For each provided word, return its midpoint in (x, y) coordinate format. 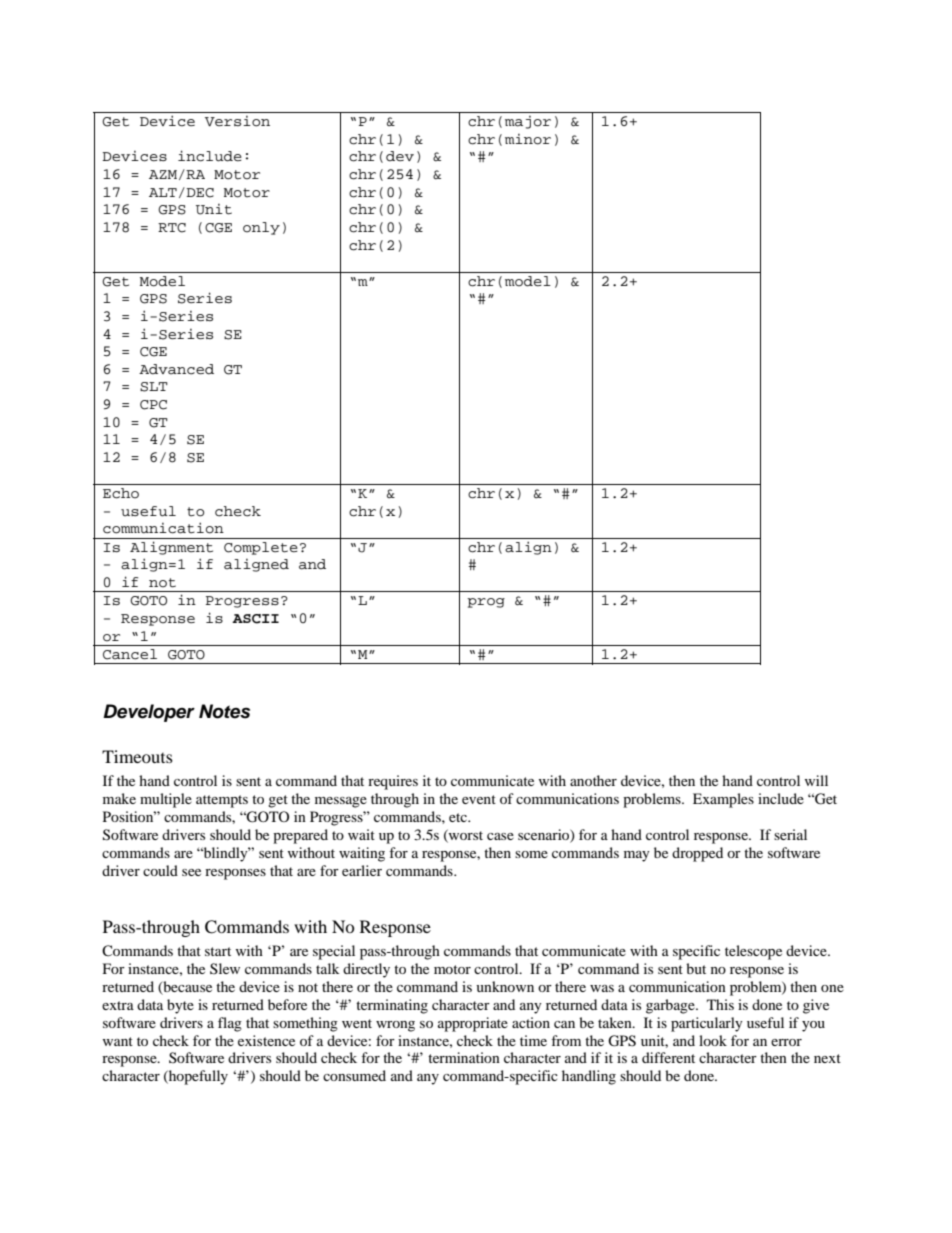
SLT (154, 387)
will (816, 780)
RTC (172, 228)
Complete (261, 548)
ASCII (255, 619)
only (261, 228)
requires (393, 782)
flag (230, 1024)
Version (237, 121)
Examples (723, 800)
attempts (222, 801)
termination (464, 1057)
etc (459, 817)
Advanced (176, 369)
